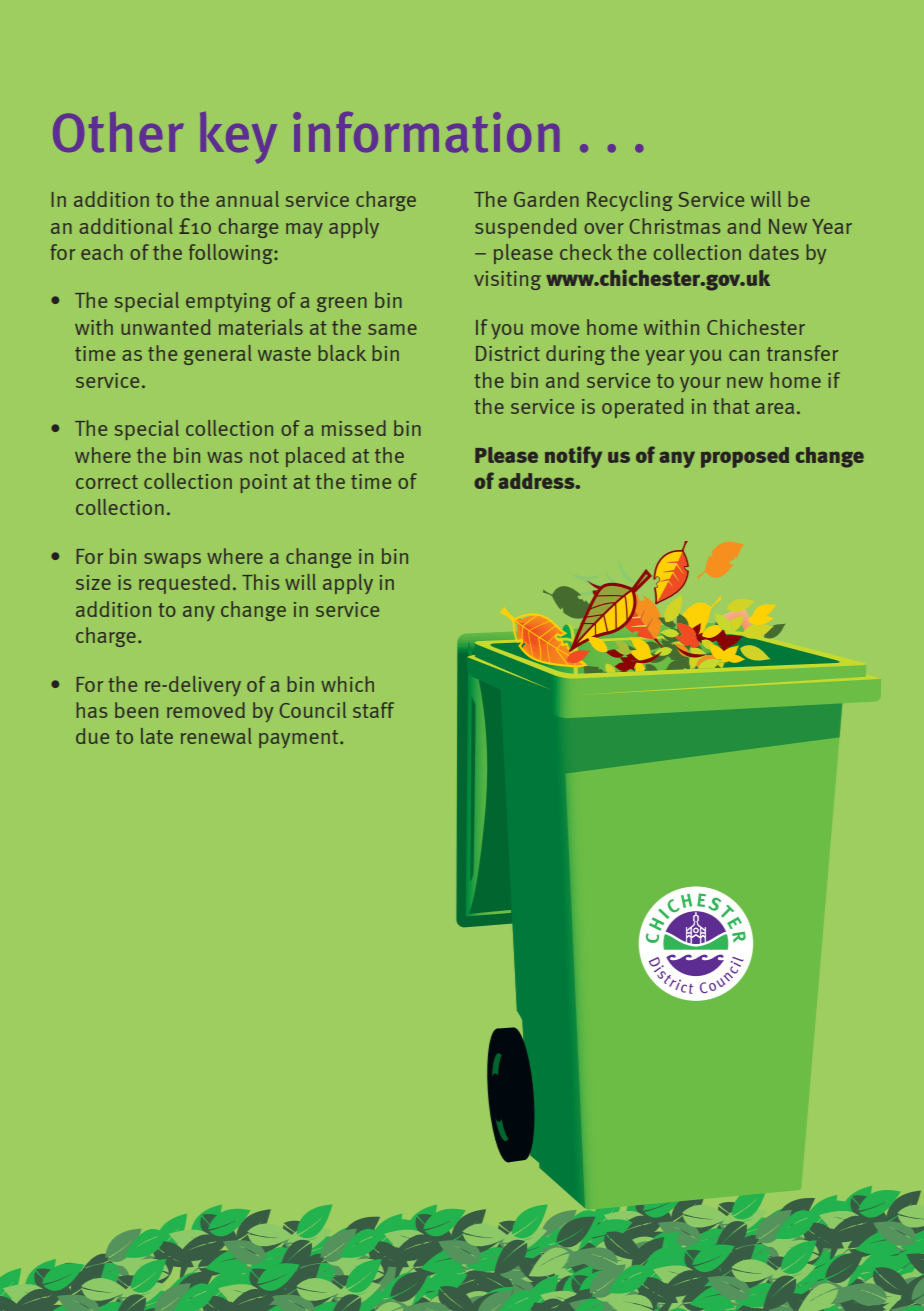 This screenshot has width=924, height=1311. What do you see at coordinates (107, 482) in the screenshot?
I see `correct` at bounding box center [107, 482].
